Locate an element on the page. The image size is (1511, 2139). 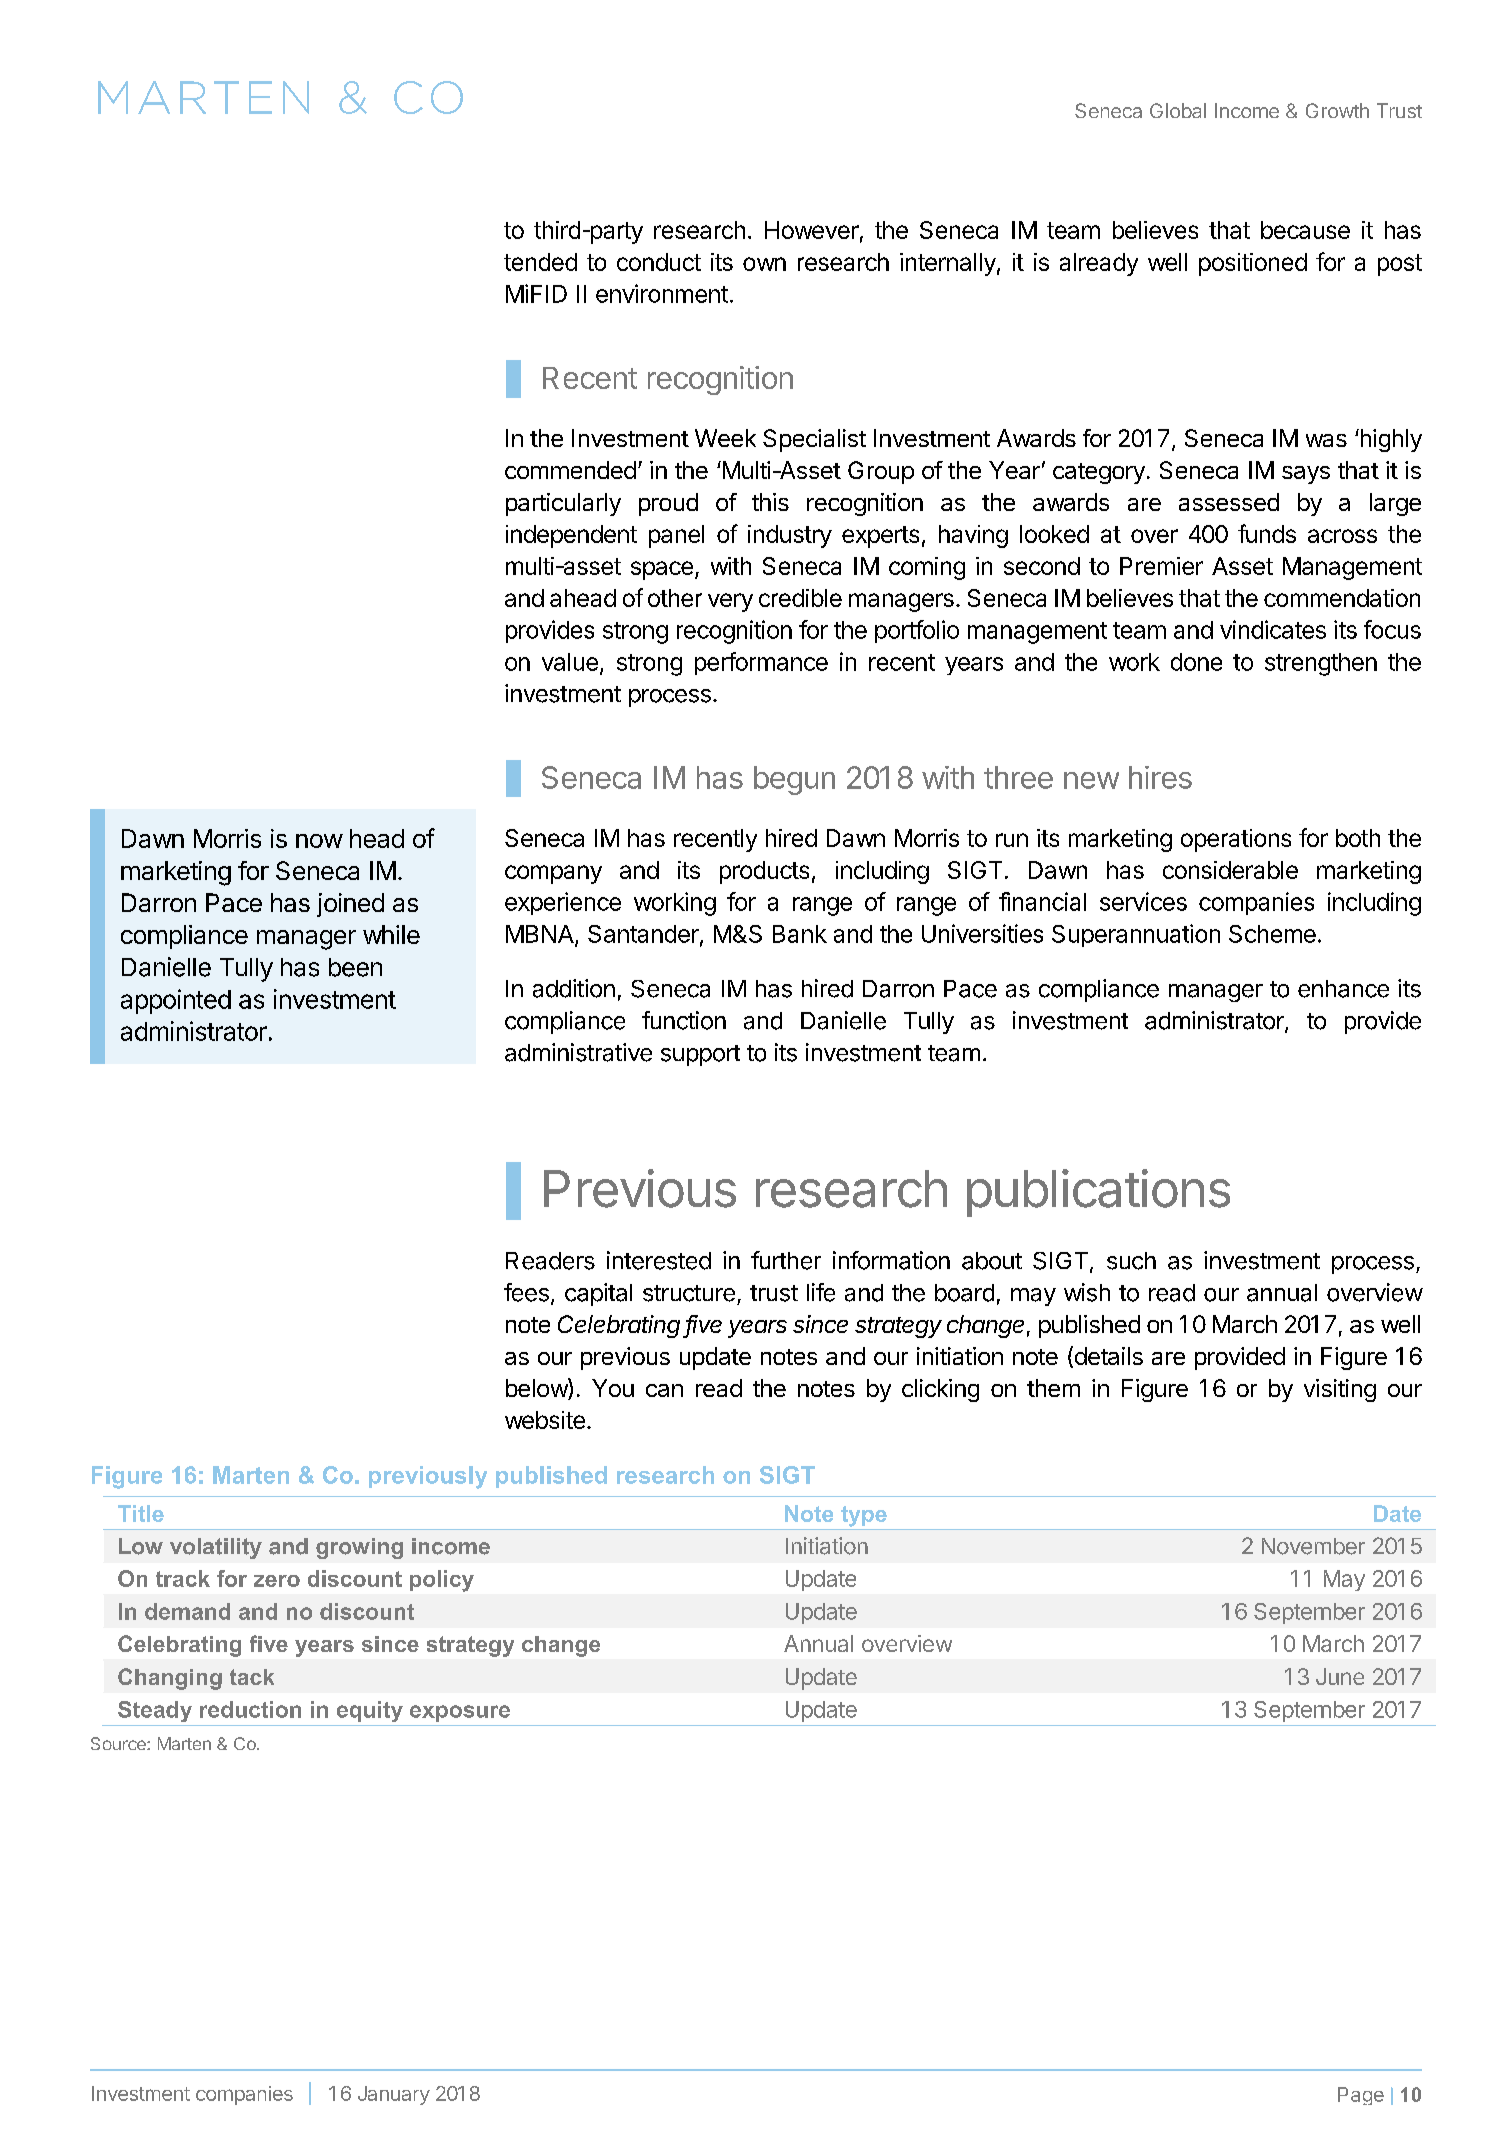
because is located at coordinates (1305, 230).
